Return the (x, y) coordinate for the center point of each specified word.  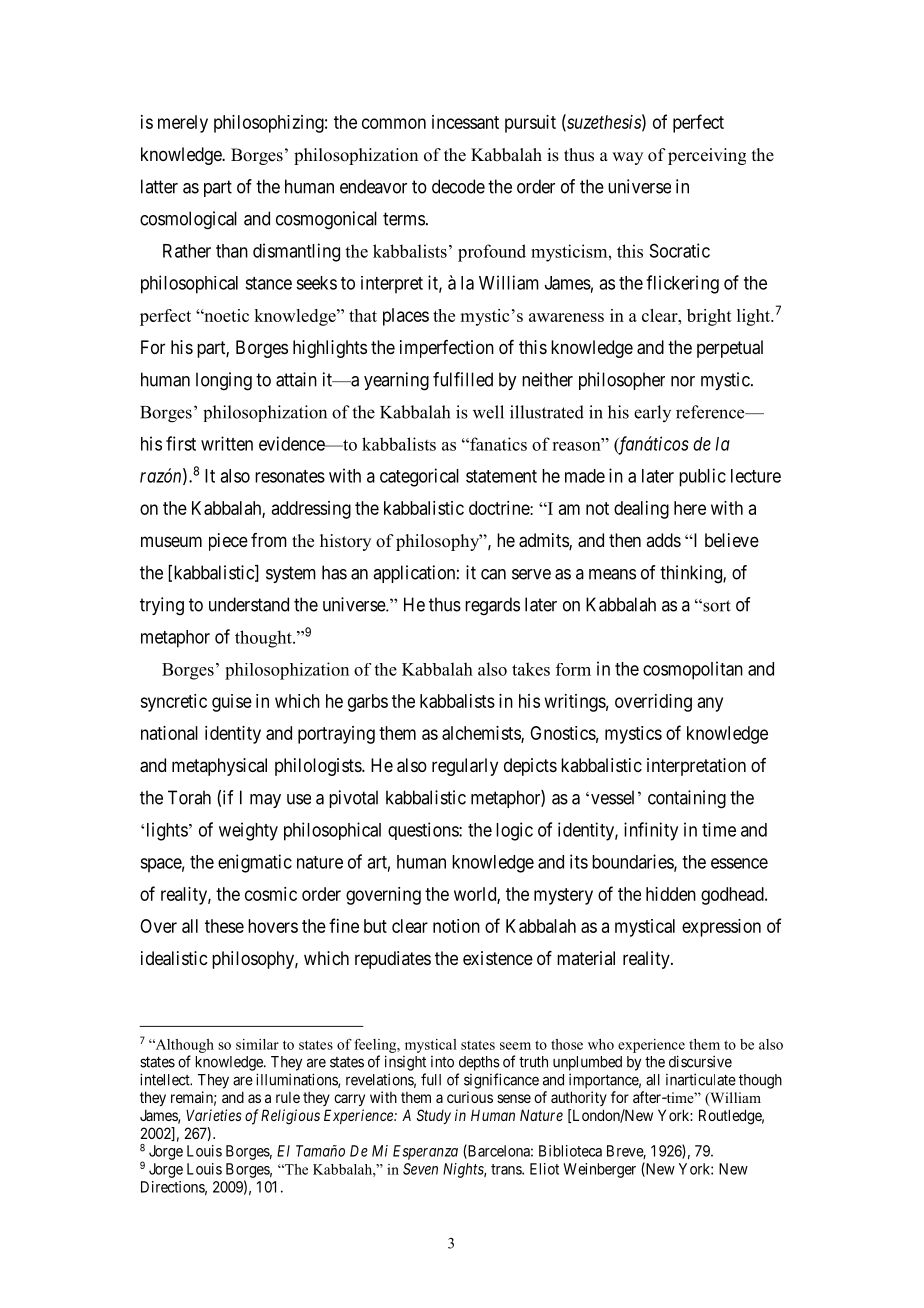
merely (183, 124)
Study (434, 1116)
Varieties (214, 1115)
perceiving (707, 156)
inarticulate (701, 1079)
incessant (465, 122)
